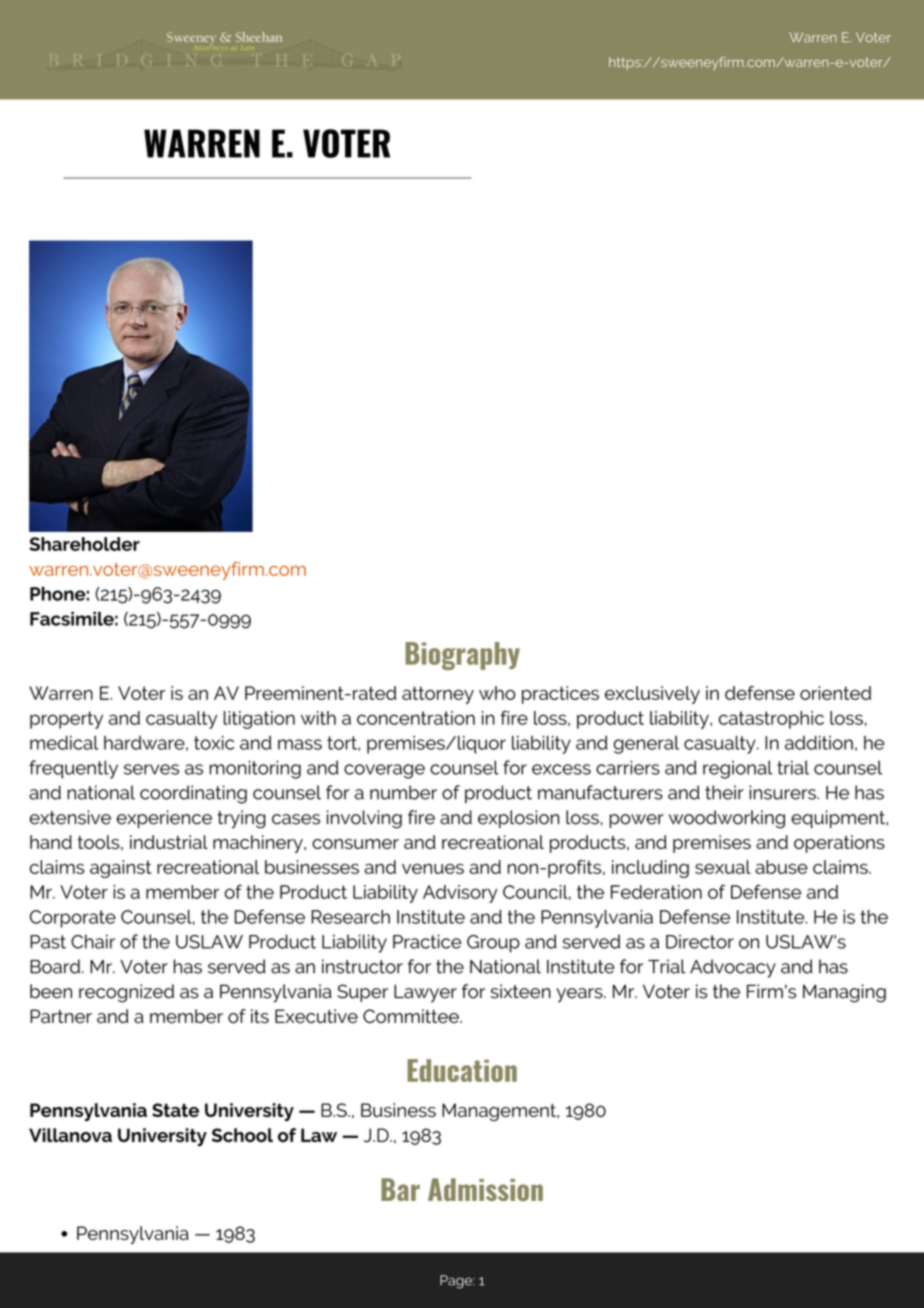 Image resolution: width=924 pixels, height=1308 pixels. Describe the element at coordinates (462, 656) in the document. I see `Biography` at that location.
